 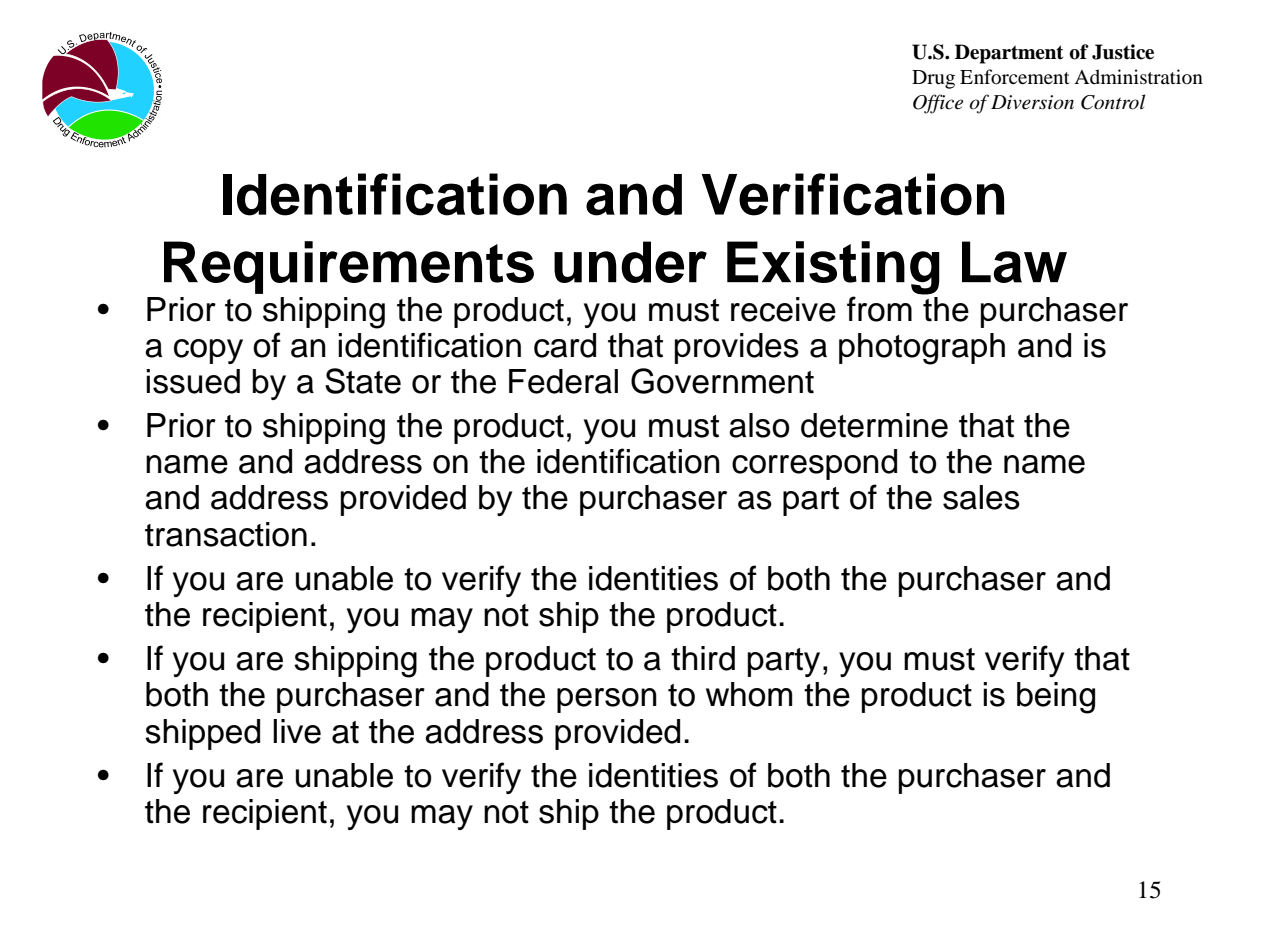 I want to click on State, so click(x=363, y=381).
